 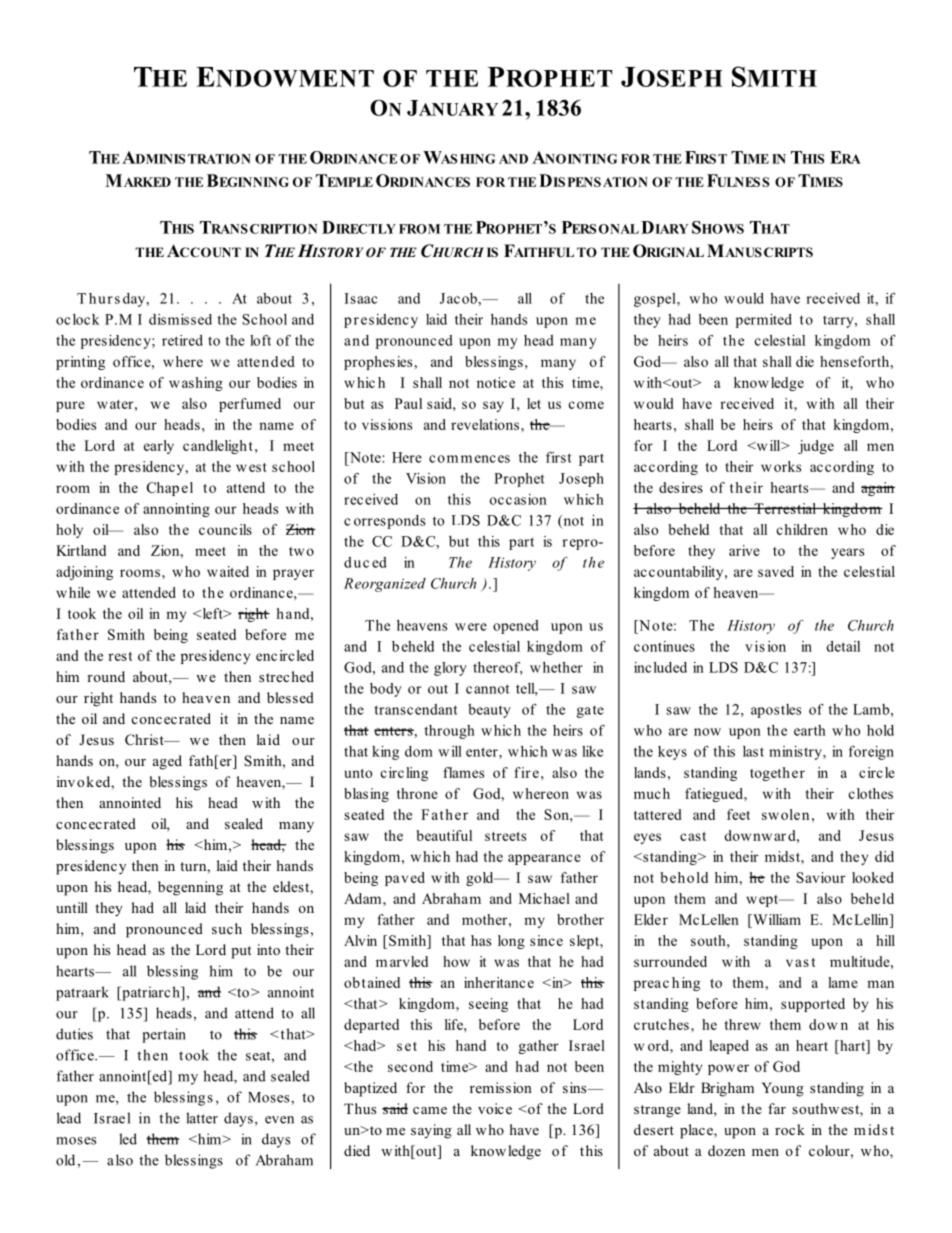 What do you see at coordinates (159, 447) in the document?
I see `early` at bounding box center [159, 447].
